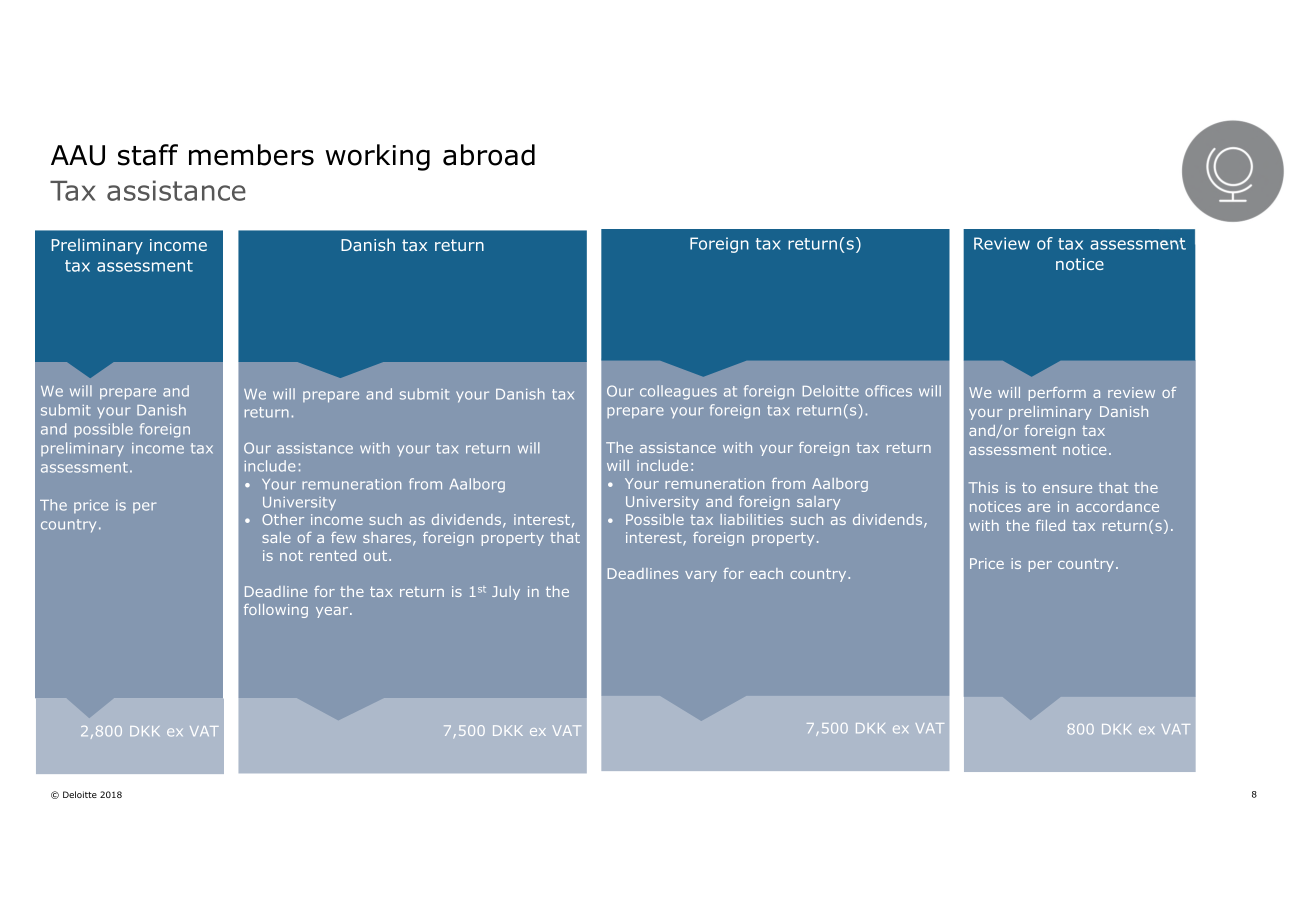 The height and width of the screenshot is (924, 1308). I want to click on perform, so click(1057, 394).
